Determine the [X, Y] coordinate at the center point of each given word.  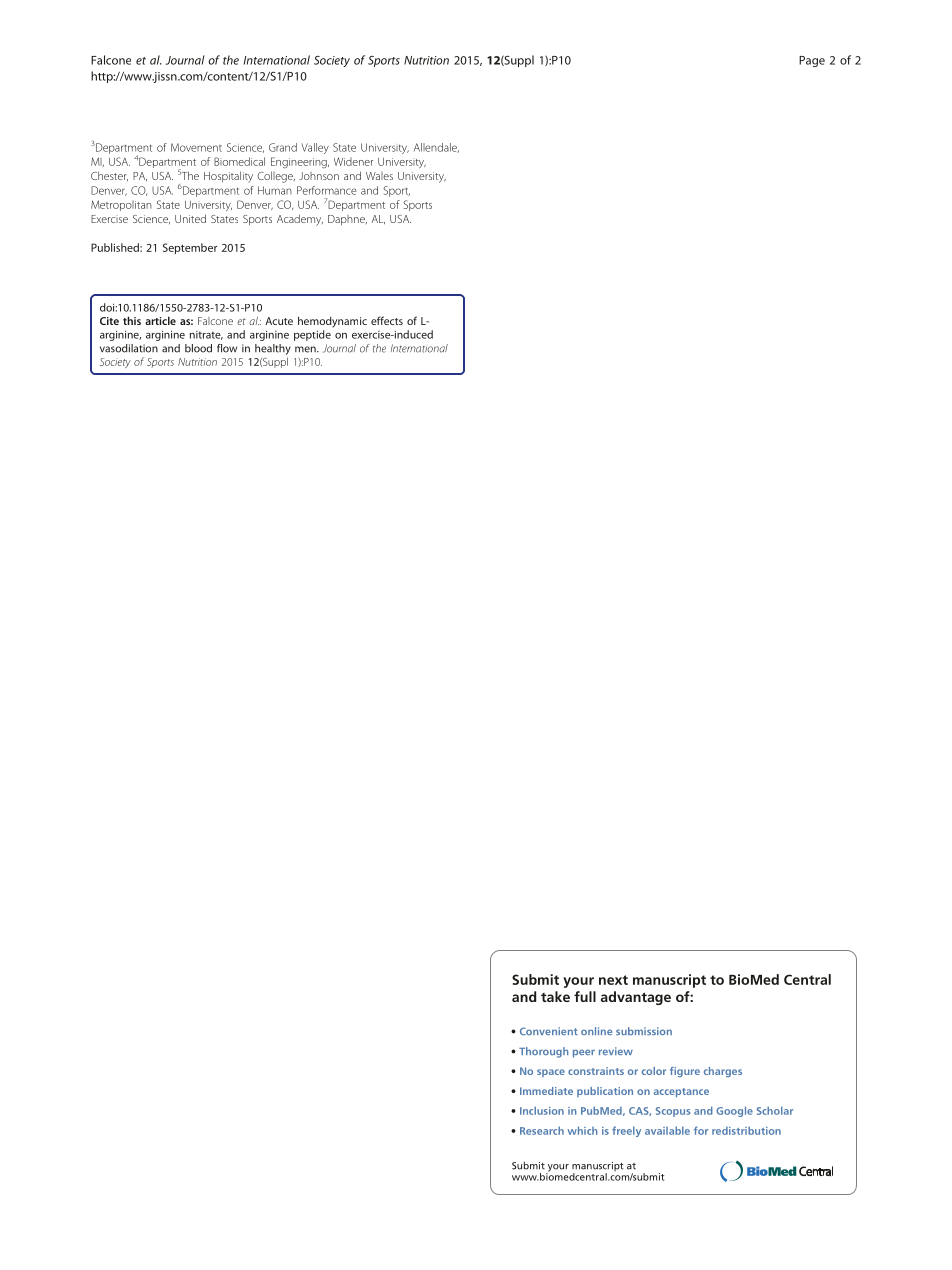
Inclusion [542, 1110]
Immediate [546, 1091]
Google [734, 1111]
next [613, 980]
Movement [196, 147]
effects [387, 320]
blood [198, 348]
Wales [379, 176]
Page [812, 61]
